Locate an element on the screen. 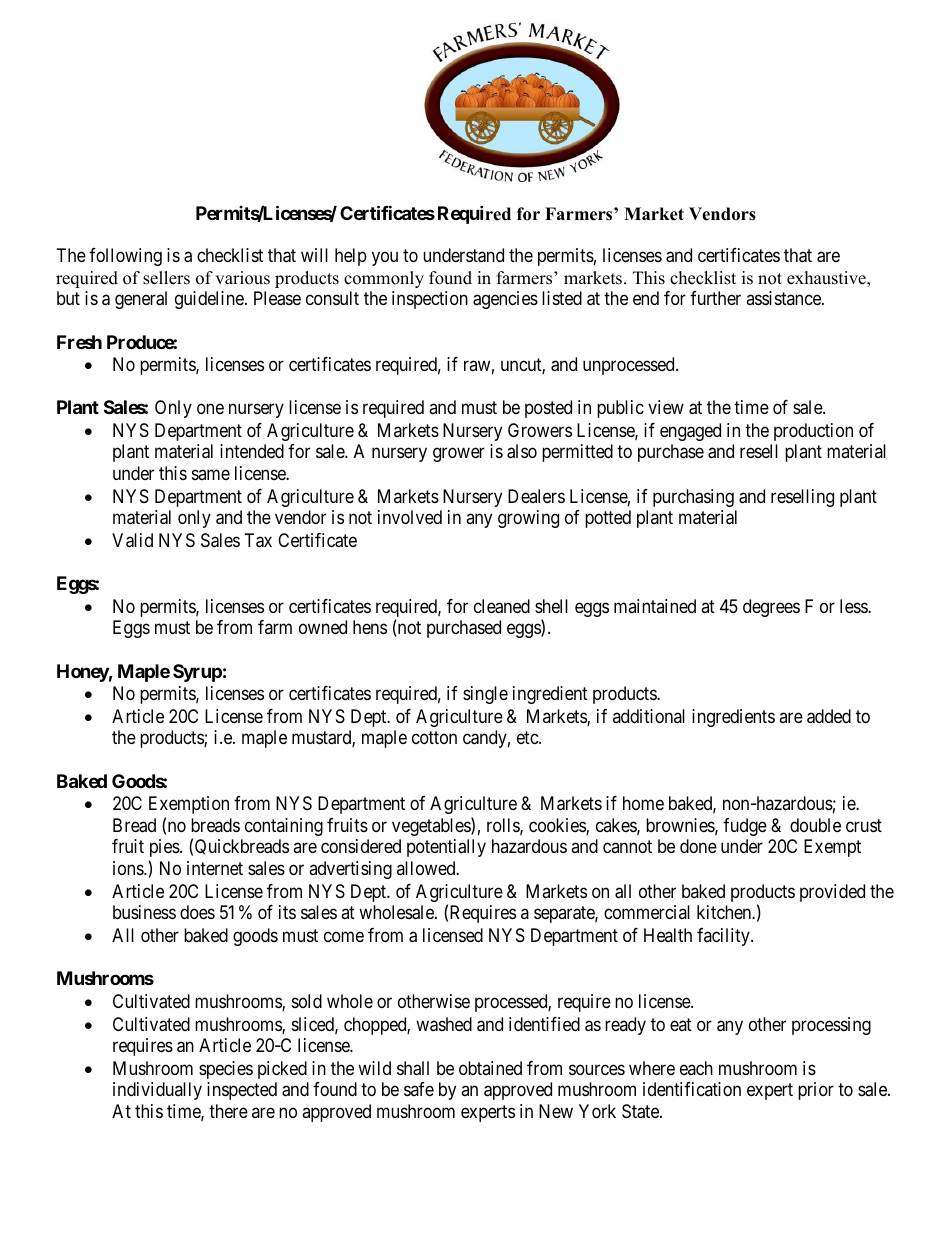  inspection is located at coordinates (430, 300).
